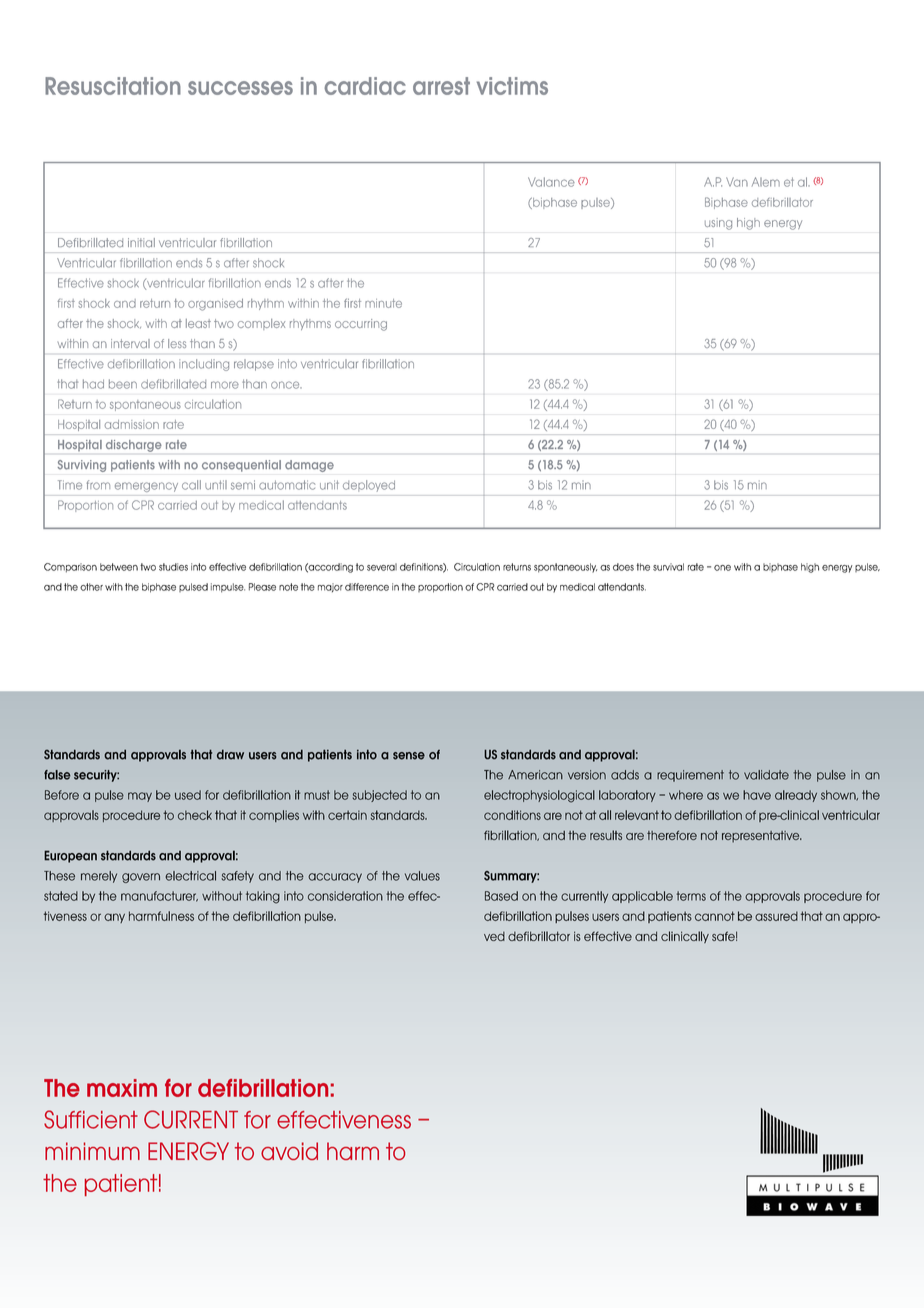  What do you see at coordinates (369, 486) in the page?
I see `deployed` at bounding box center [369, 486].
